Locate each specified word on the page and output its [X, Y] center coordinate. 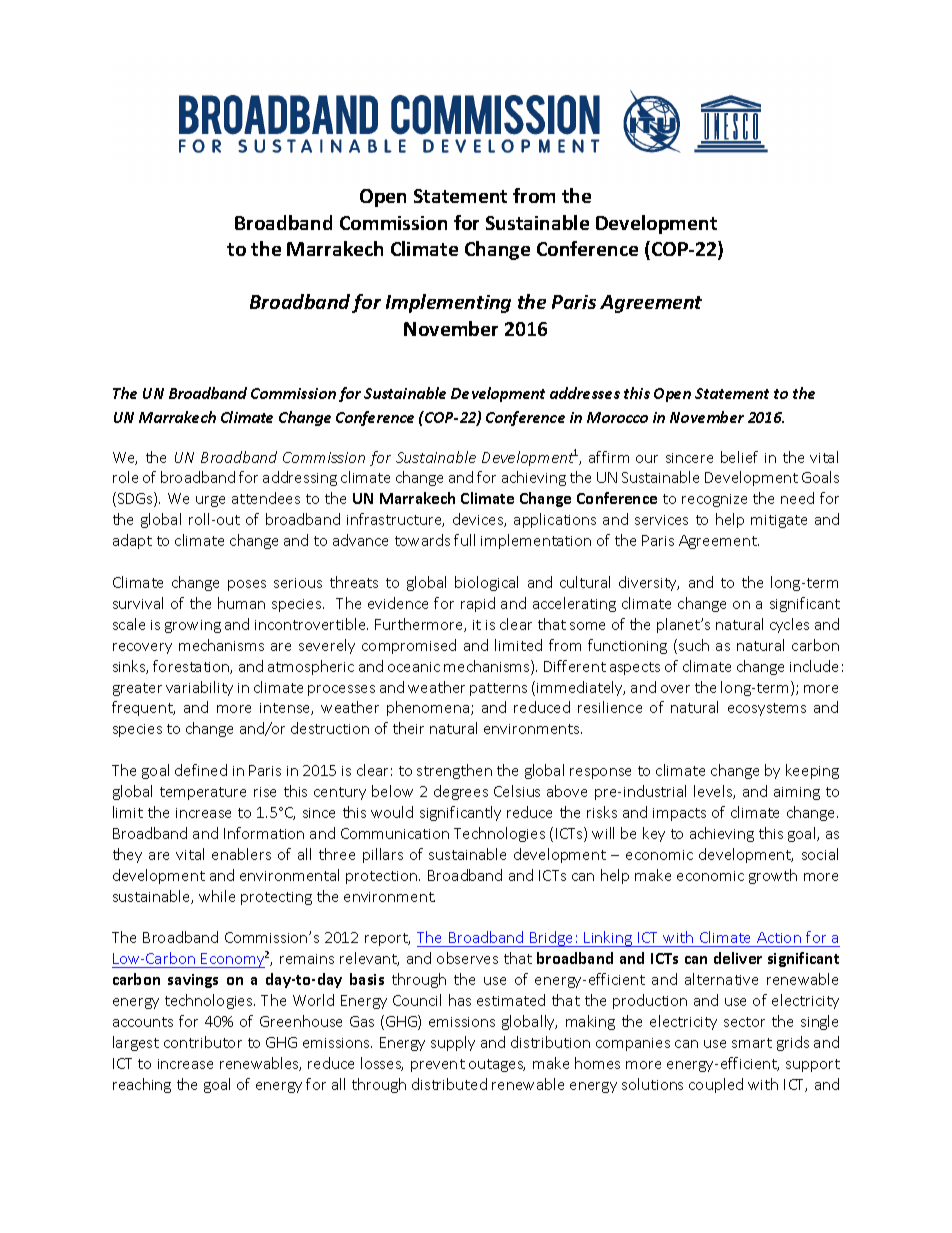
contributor [203, 1042]
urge [210, 501]
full [464, 540]
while [217, 896]
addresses [585, 393]
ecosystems [767, 709]
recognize [714, 500]
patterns [498, 689]
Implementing [448, 303]
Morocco [617, 417]
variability [199, 688]
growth [773, 876]
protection [383, 877]
